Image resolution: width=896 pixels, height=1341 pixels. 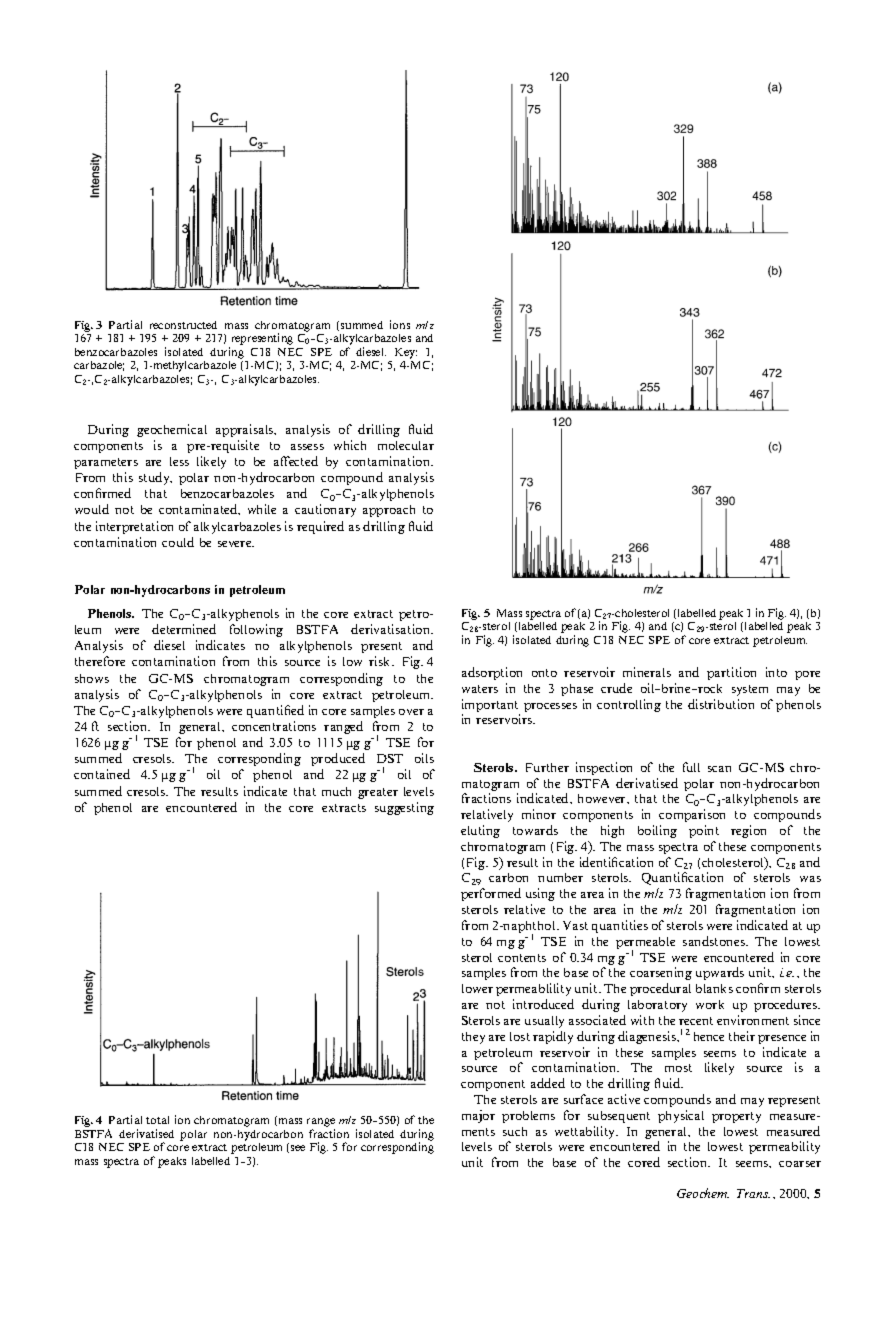 What do you see at coordinates (183, 325) in the screenshot?
I see `reconstructed` at bounding box center [183, 325].
